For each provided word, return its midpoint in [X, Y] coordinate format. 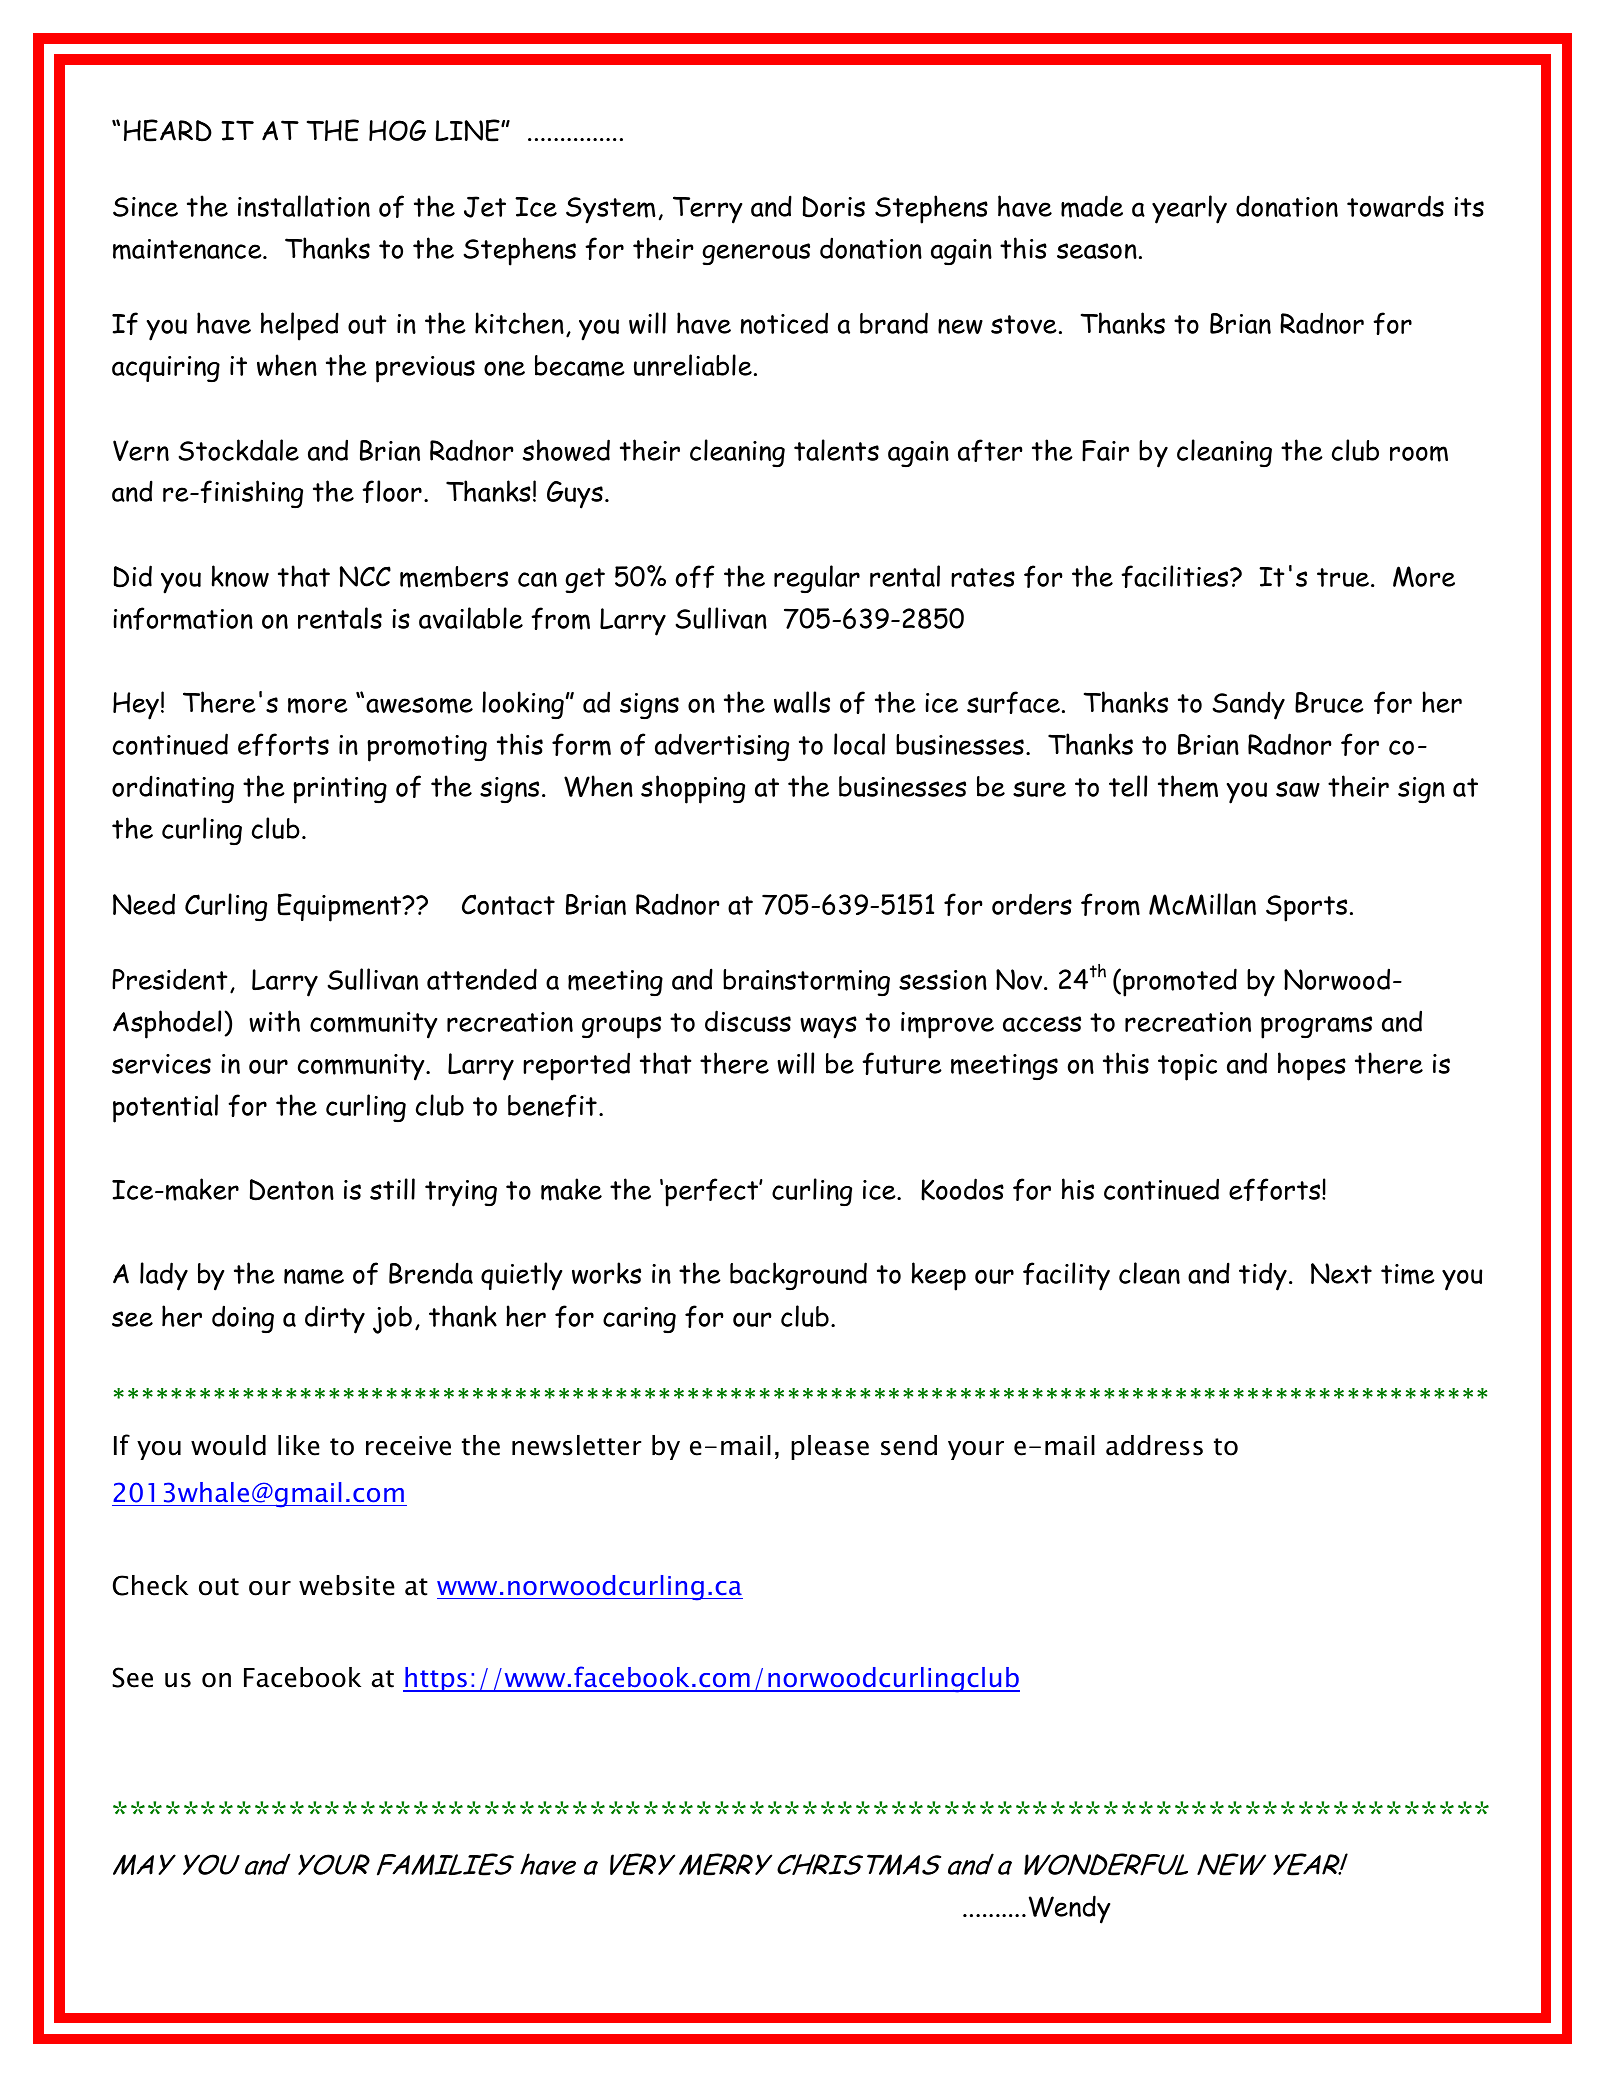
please [830, 1447]
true [1343, 577]
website [347, 1585]
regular [817, 579]
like [299, 1445]
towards [1395, 206]
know [240, 576]
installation [304, 206]
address [1154, 1445]
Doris [834, 207]
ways [828, 1027]
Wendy [1069, 1909]
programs [1316, 1027]
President [170, 979]
